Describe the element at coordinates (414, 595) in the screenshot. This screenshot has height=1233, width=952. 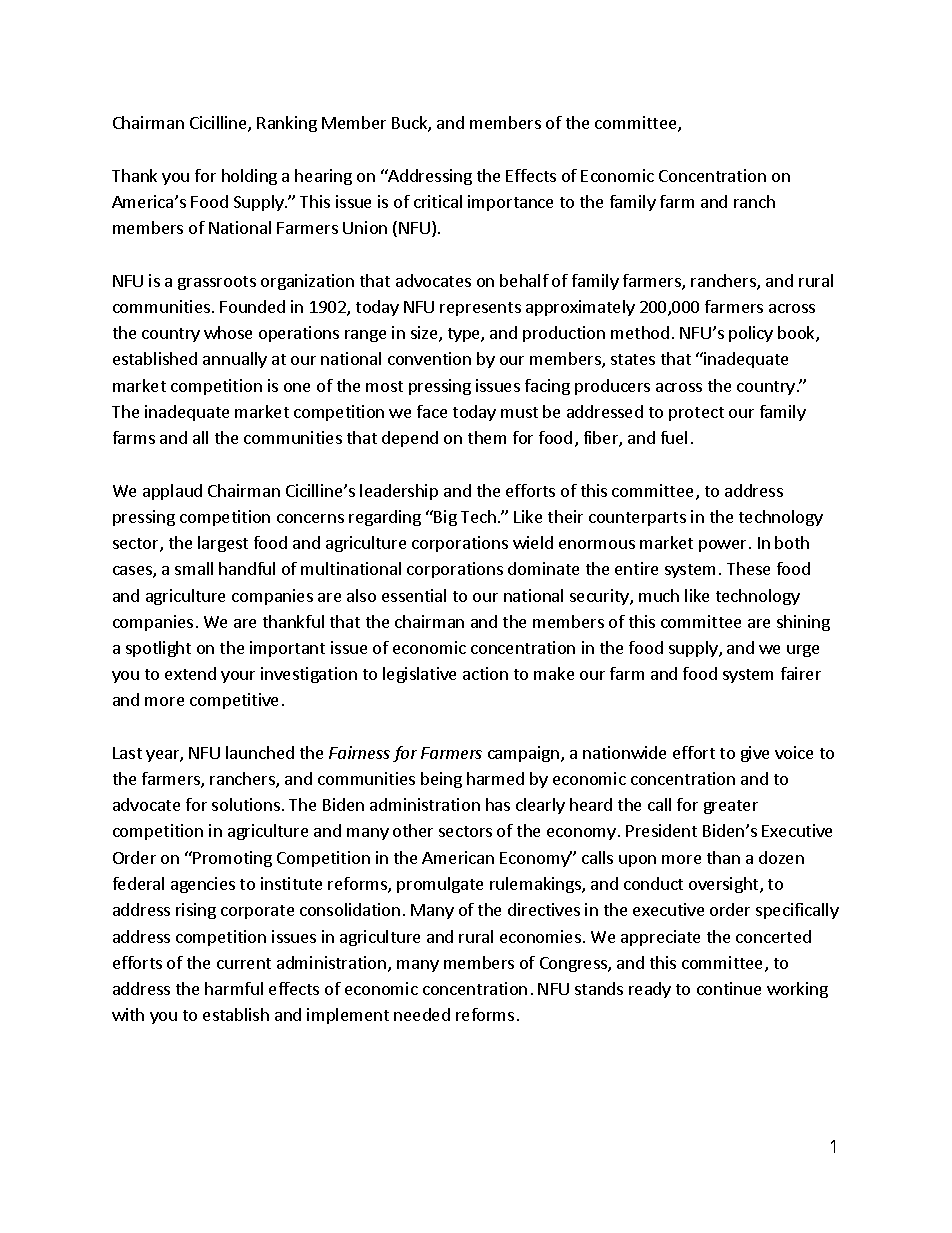
I see `essential` at that location.
